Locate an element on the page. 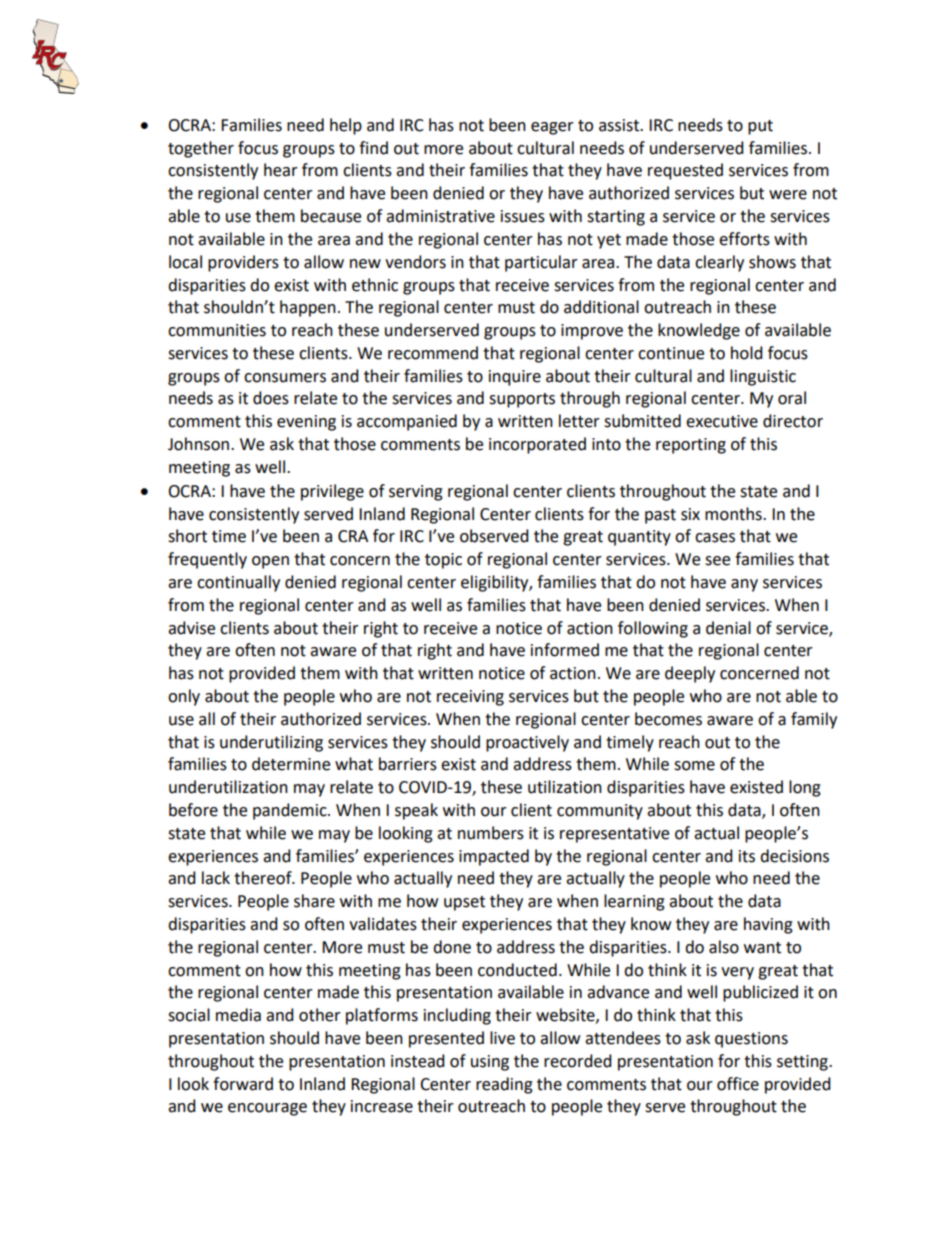  eager is located at coordinates (552, 128).
